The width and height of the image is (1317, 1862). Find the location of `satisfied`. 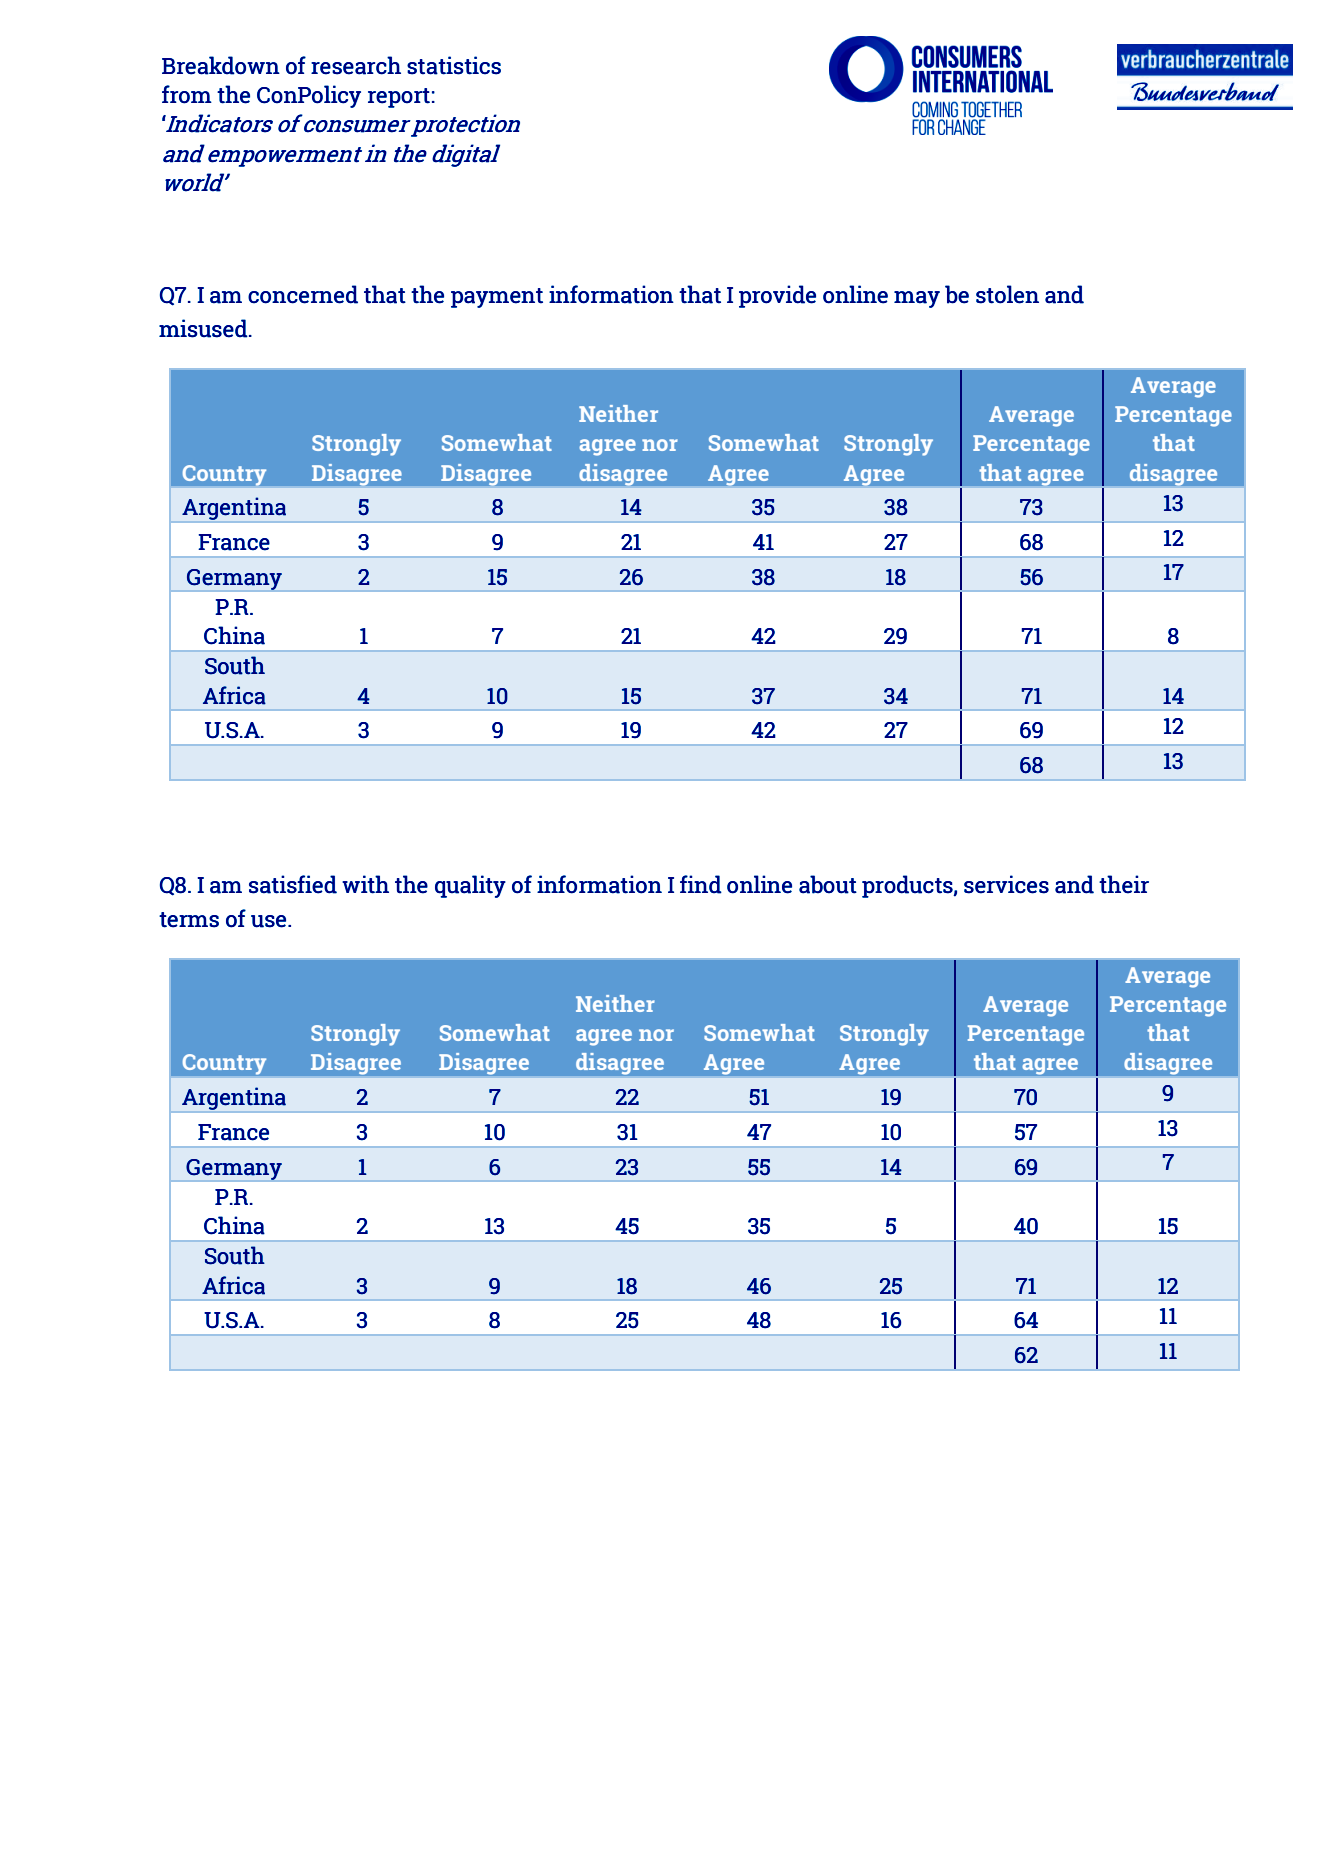

satisfied is located at coordinates (293, 884).
